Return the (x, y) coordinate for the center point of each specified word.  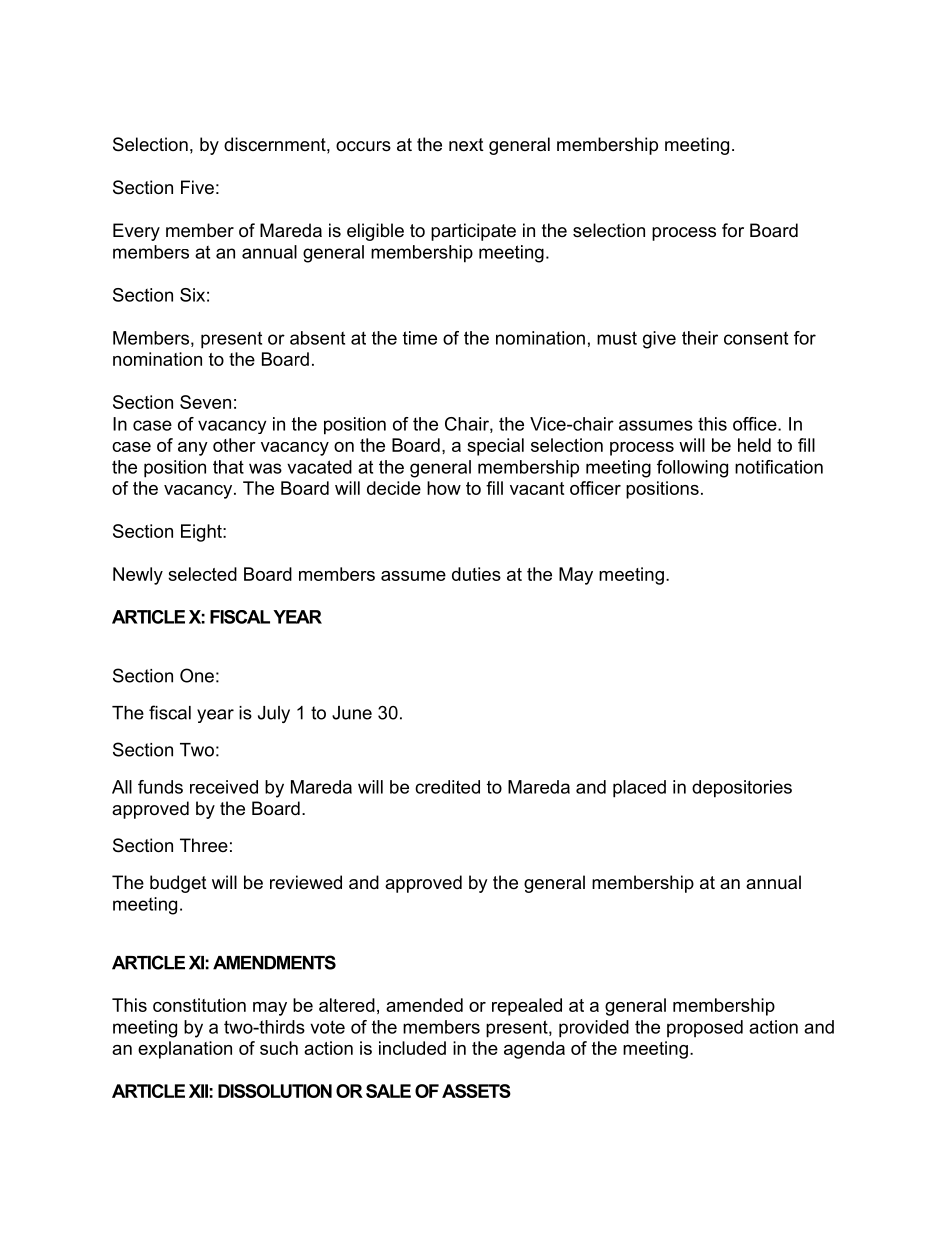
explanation (185, 1050)
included (412, 1048)
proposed (705, 1029)
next (466, 145)
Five (197, 187)
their (700, 338)
